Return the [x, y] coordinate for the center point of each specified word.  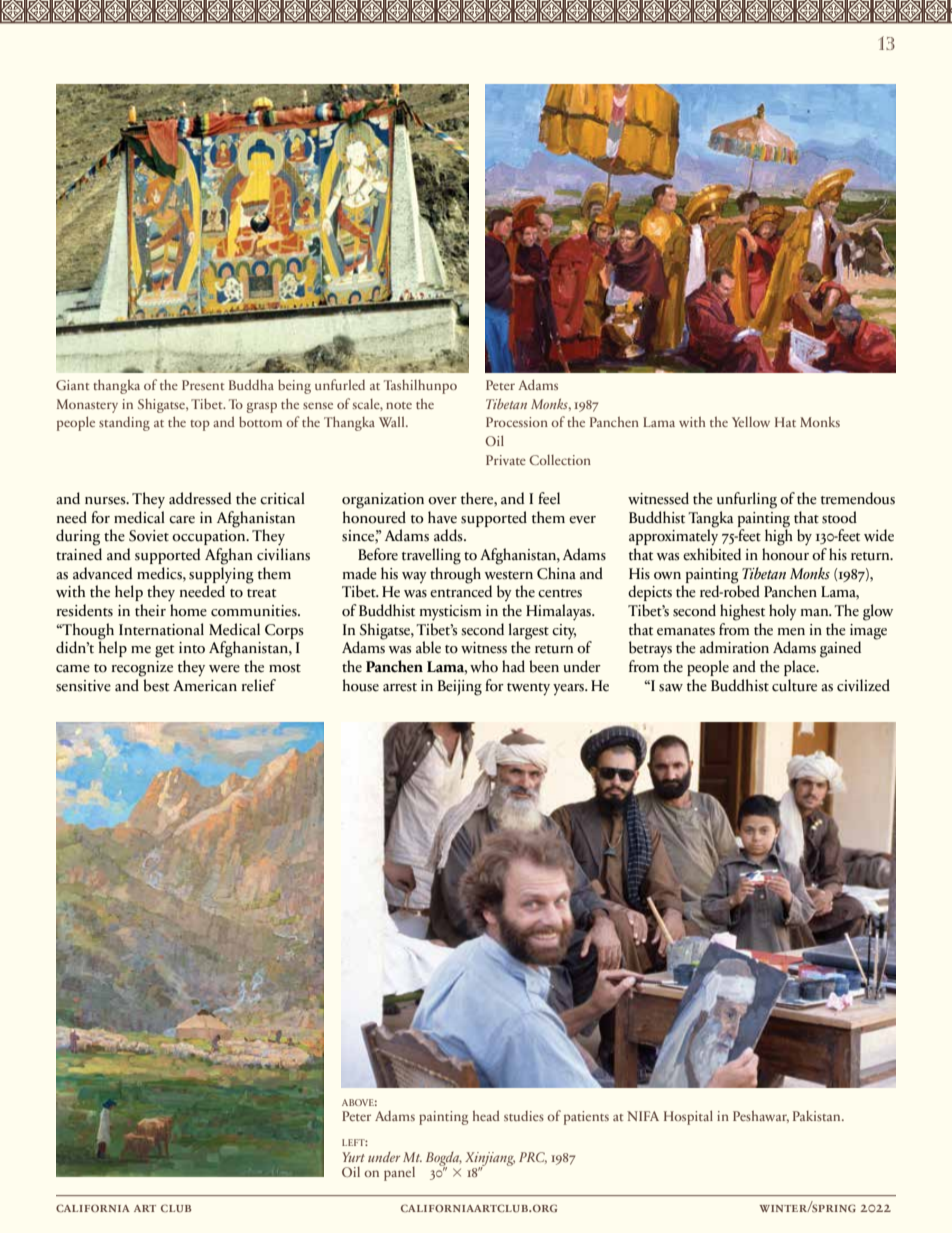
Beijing [460, 688]
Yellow [751, 422]
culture [794, 685]
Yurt [353, 1157]
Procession [517, 422]
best [156, 685]
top [200, 425]
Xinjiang [490, 1160]
